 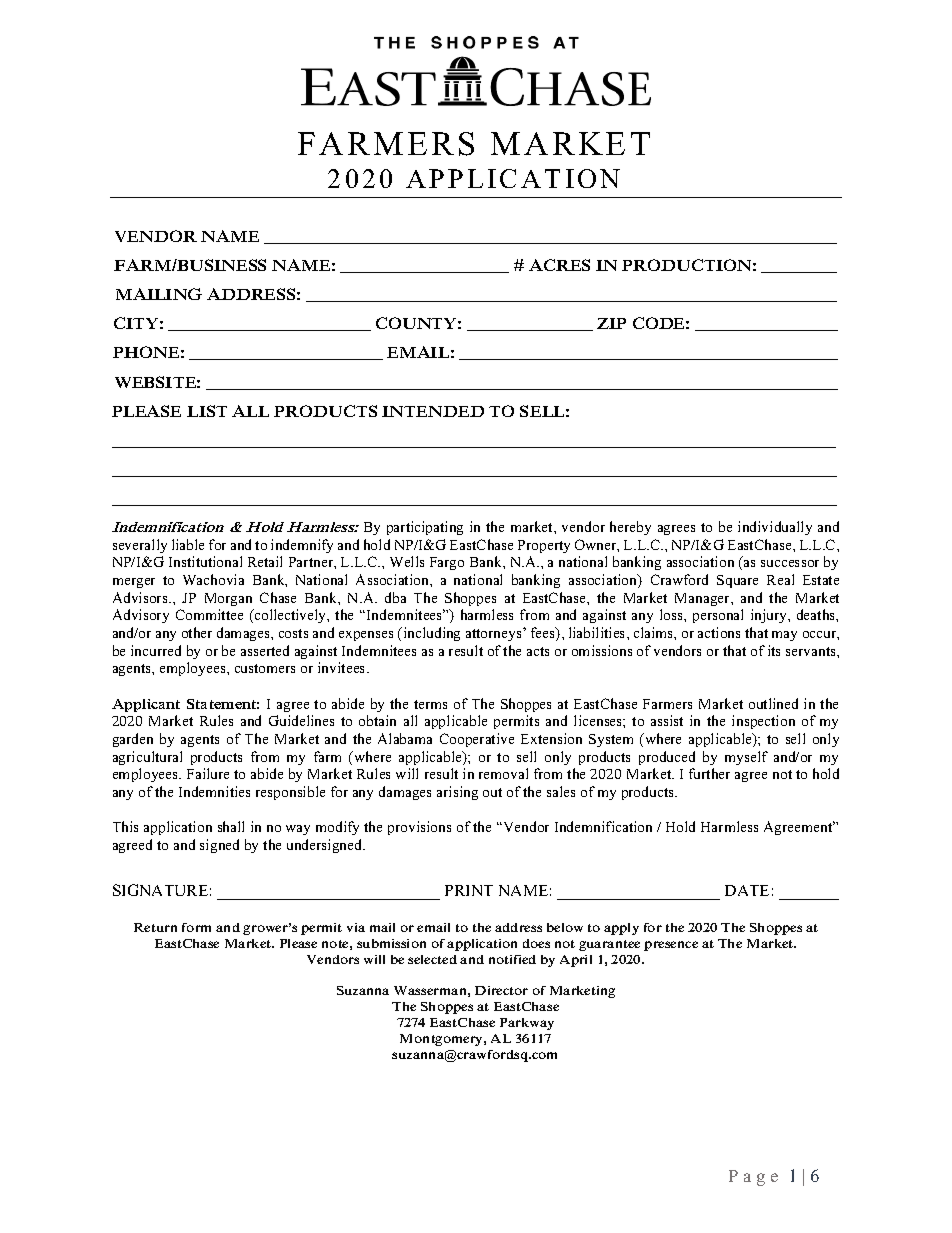 I want to click on Director, so click(x=501, y=990).
